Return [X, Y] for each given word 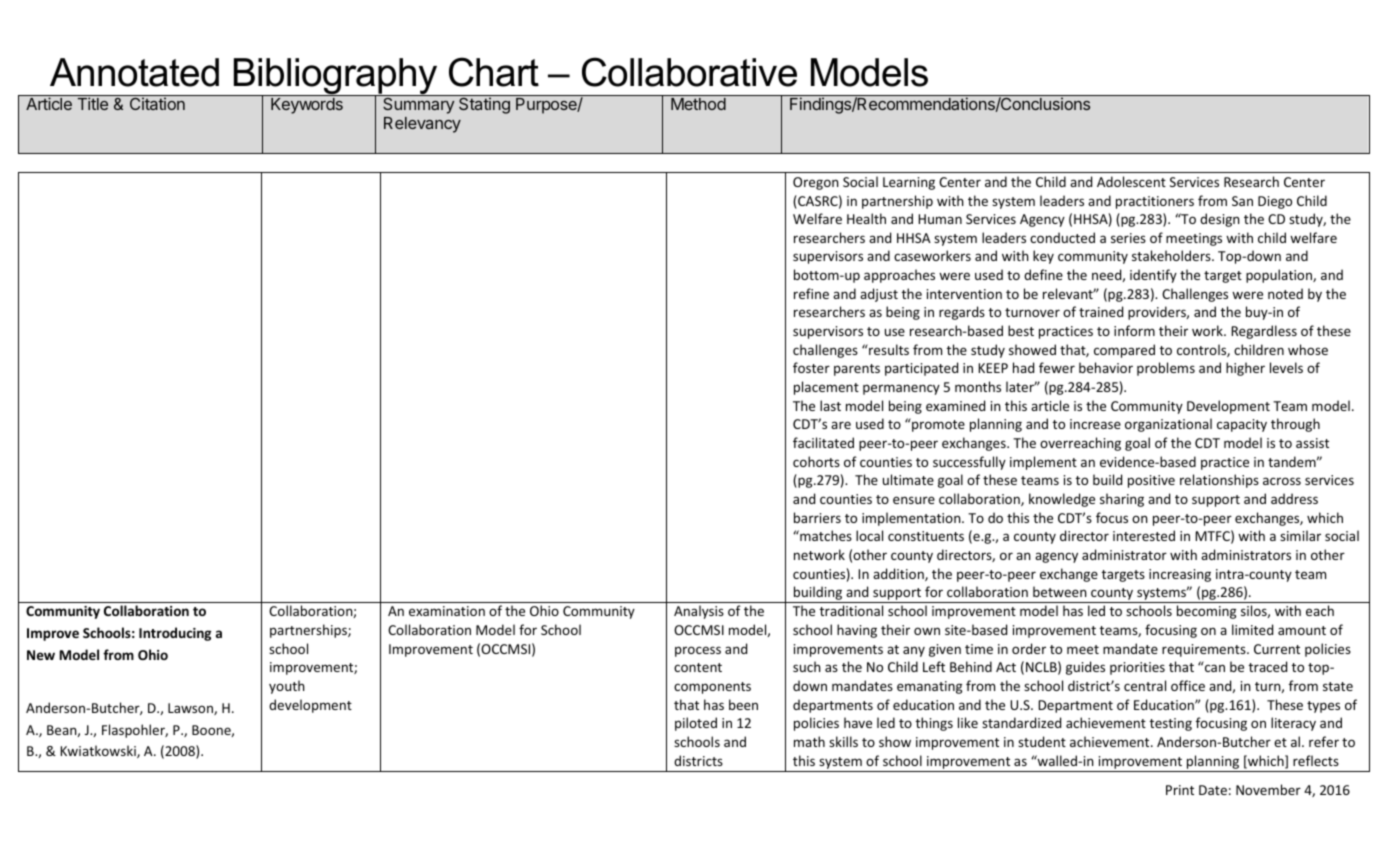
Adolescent [1131, 181]
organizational [1168, 425]
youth [287, 687]
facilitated [823, 442]
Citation [157, 103]
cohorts [816, 461]
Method [698, 104]
